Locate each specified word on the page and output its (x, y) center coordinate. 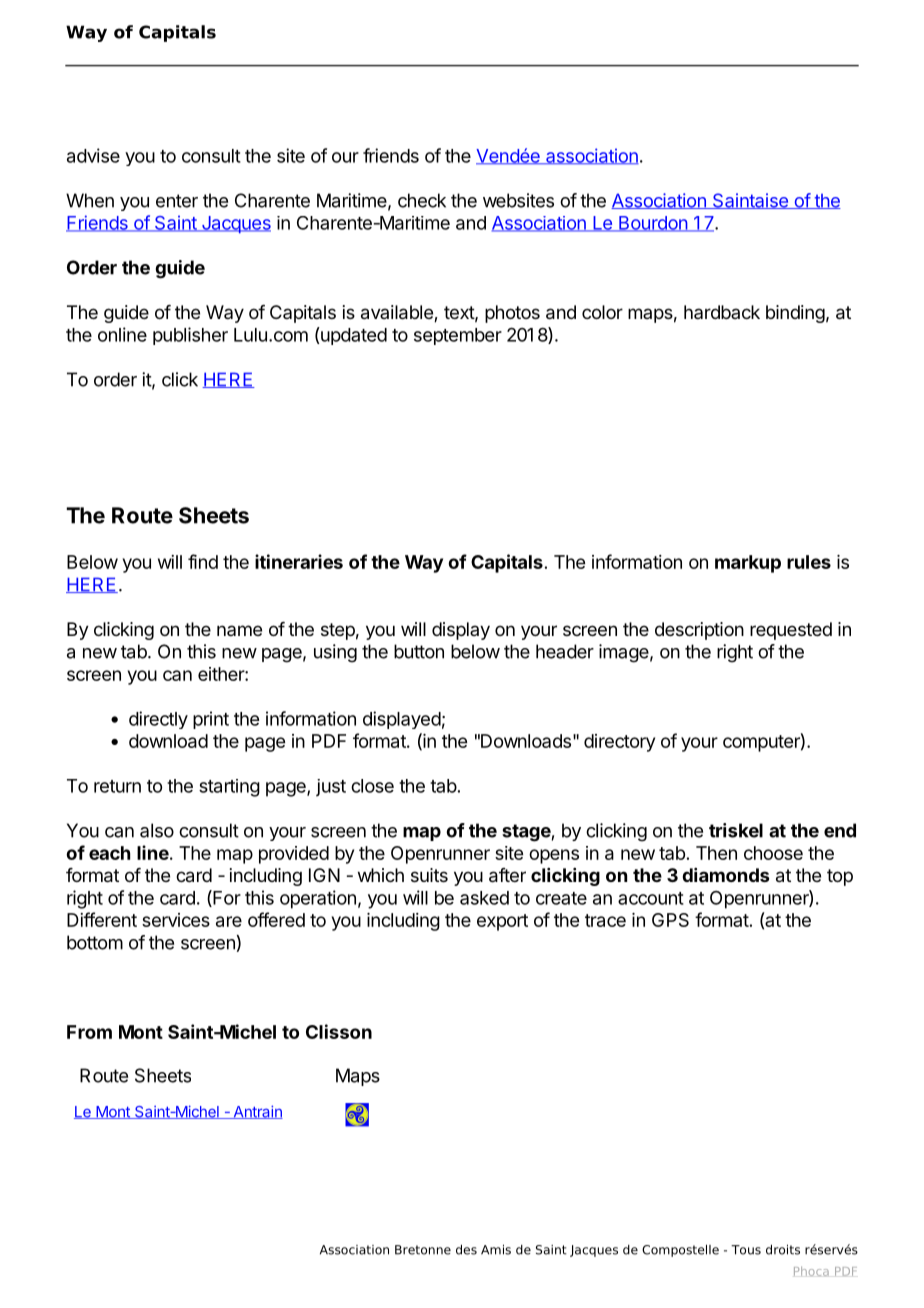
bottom (95, 942)
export (502, 922)
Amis (496, 1250)
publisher (190, 336)
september (458, 336)
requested (791, 631)
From (89, 1032)
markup (748, 564)
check (422, 200)
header (565, 651)
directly (158, 720)
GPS (670, 920)
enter (177, 201)
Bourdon (653, 224)
